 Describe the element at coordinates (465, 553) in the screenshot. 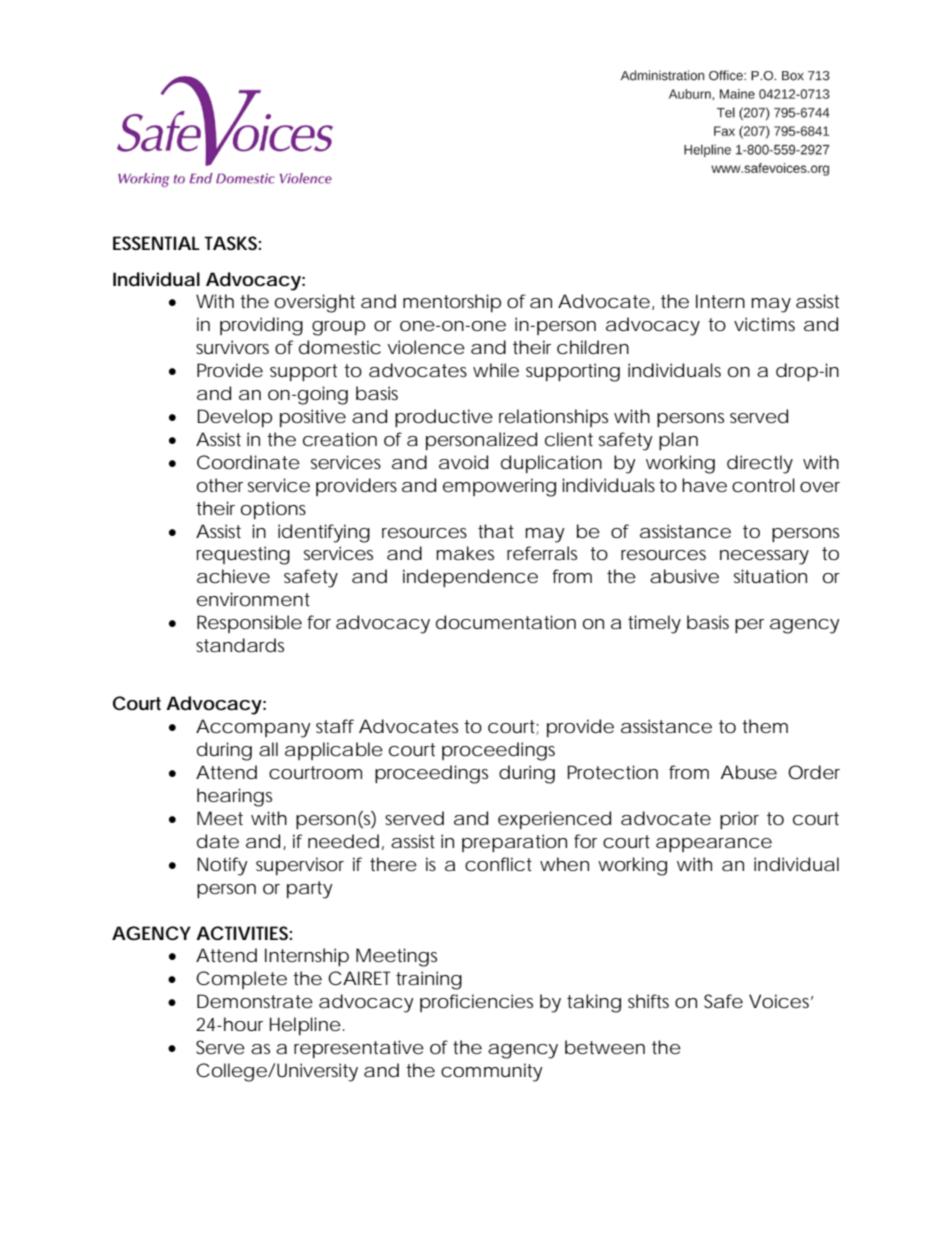

I see `makes` at that location.
